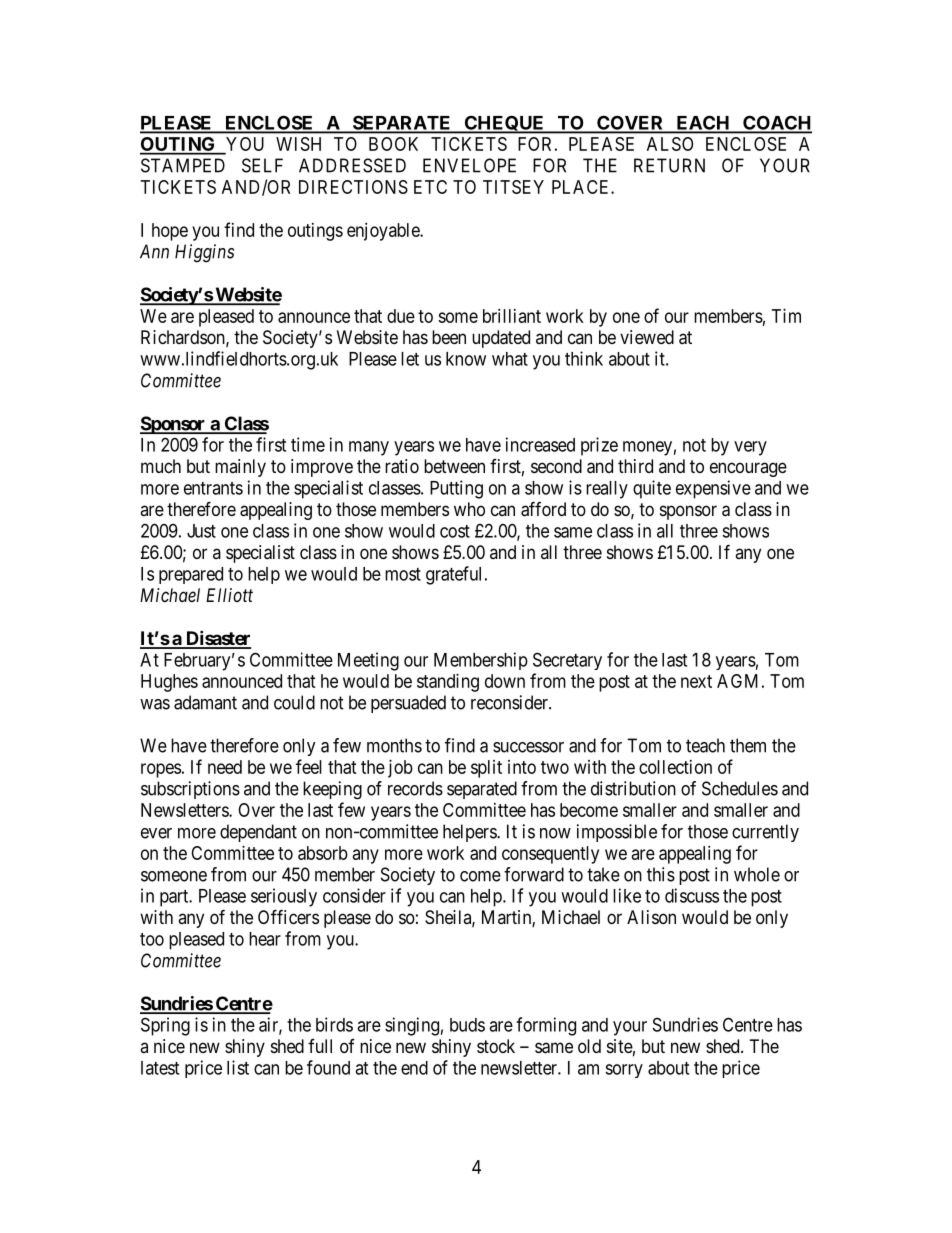 The image size is (952, 1233). Describe the element at coordinates (165, 1026) in the screenshot. I see `Spring` at that location.
